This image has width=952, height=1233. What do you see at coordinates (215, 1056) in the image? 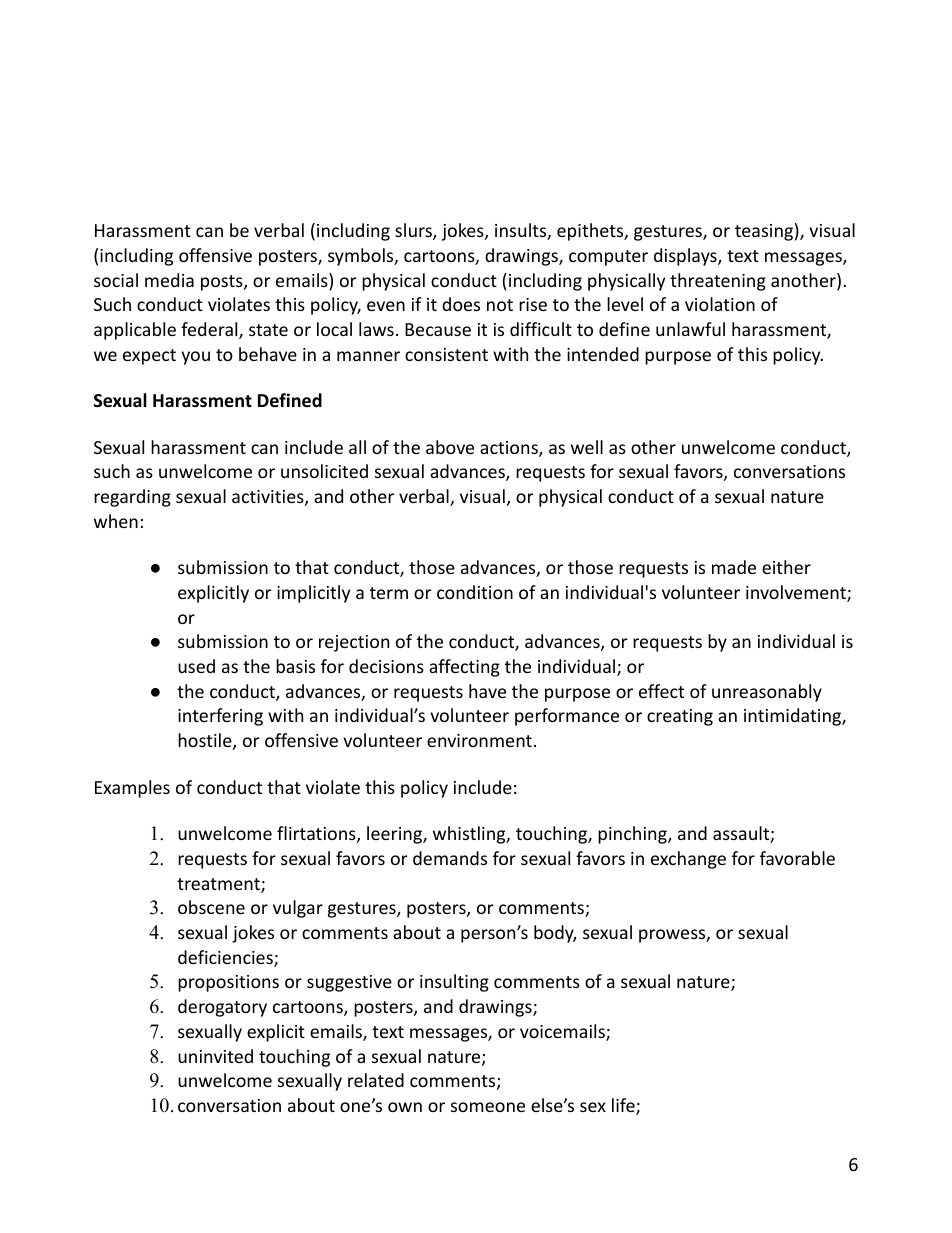
I see `uninvited` at bounding box center [215, 1056].
